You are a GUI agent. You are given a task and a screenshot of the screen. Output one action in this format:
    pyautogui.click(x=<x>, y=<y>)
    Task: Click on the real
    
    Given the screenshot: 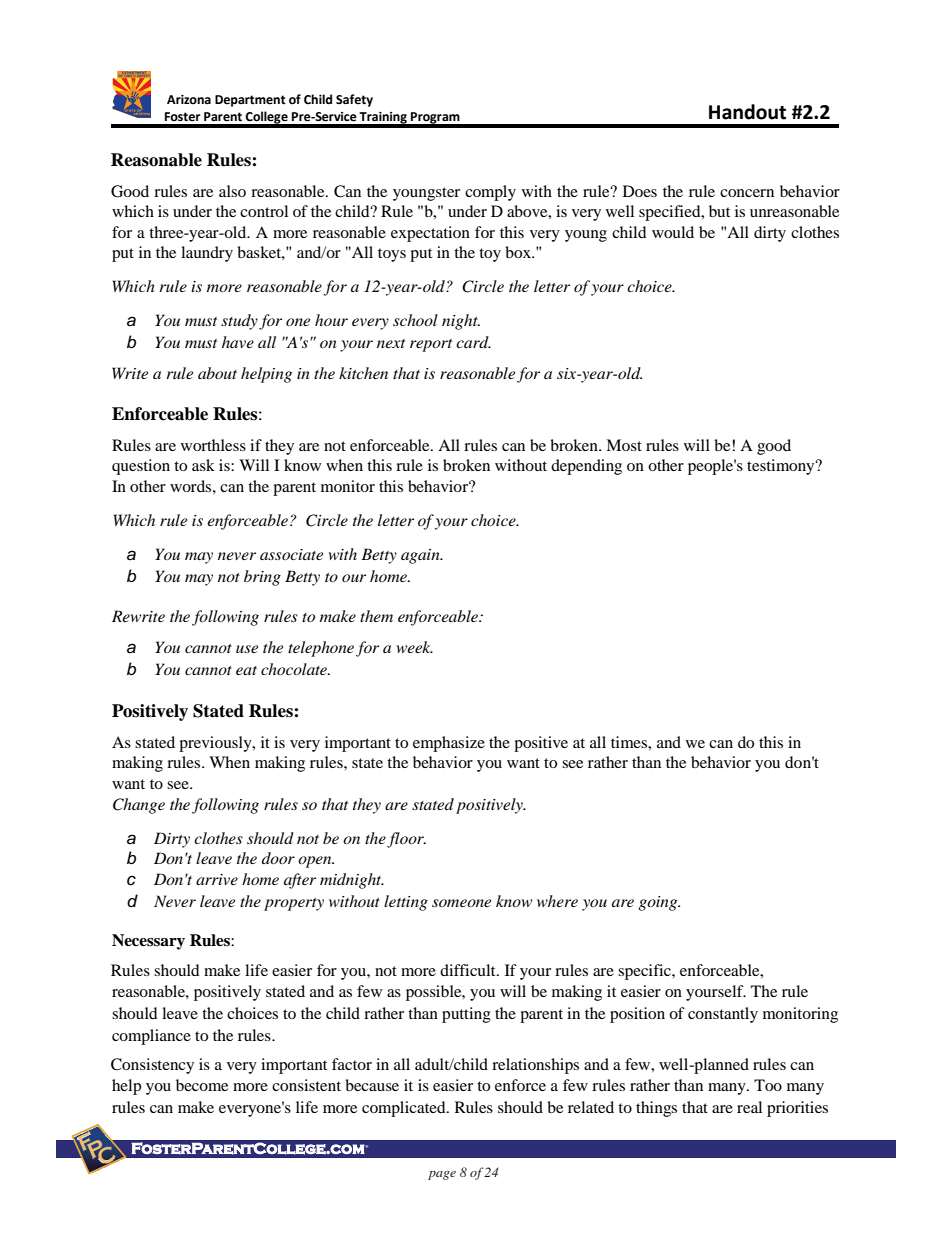 What is the action you would take?
    pyautogui.click(x=749, y=1107)
